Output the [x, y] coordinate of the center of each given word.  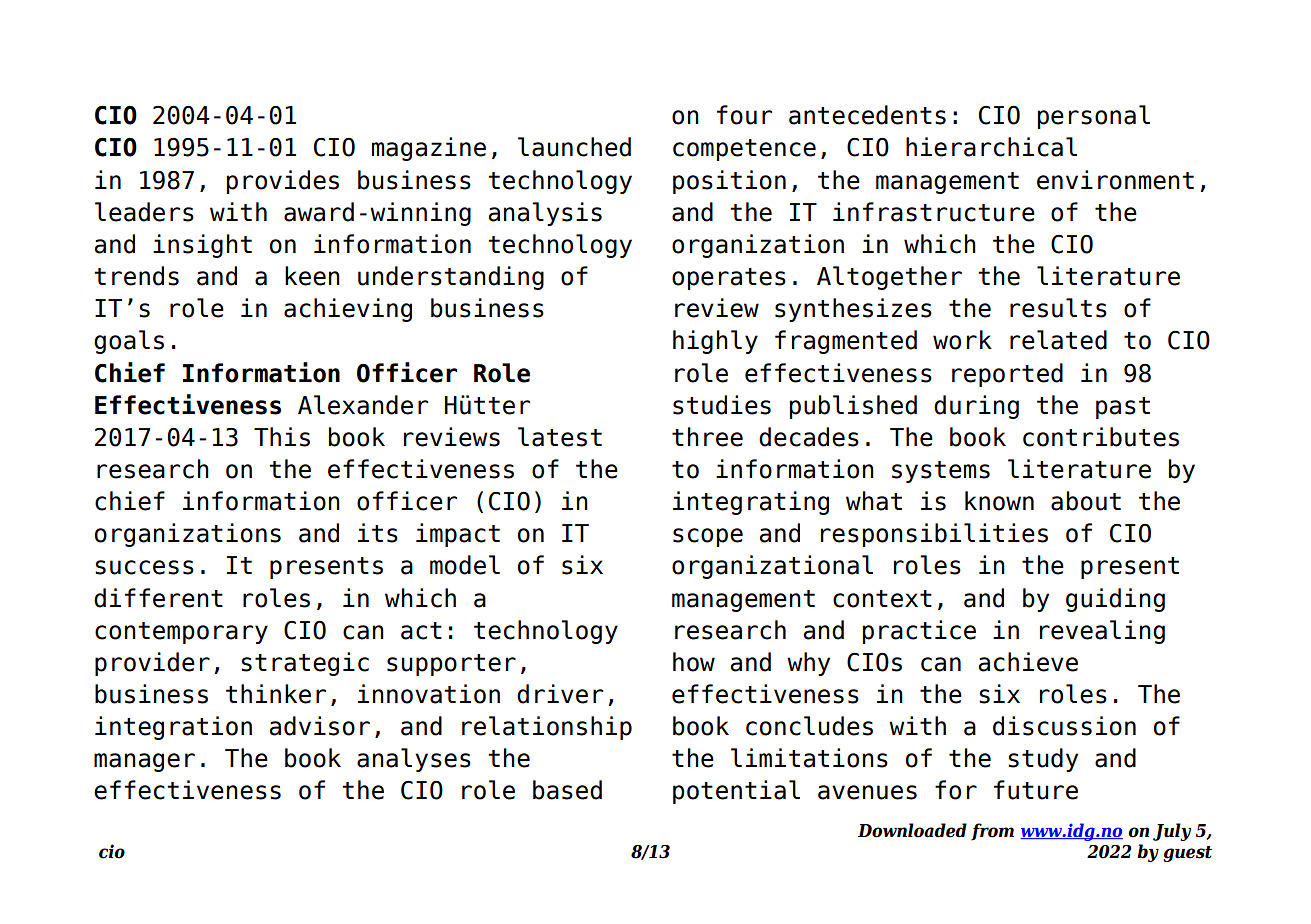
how [694, 662]
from [992, 832]
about [1086, 501]
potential [736, 792]
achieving [348, 310]
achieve [1028, 662]
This [282, 437]
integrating [751, 503]
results [1058, 308]
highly [715, 342]
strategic [305, 664]
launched [574, 147]
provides [282, 182]
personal [1093, 117]
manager [144, 762]
